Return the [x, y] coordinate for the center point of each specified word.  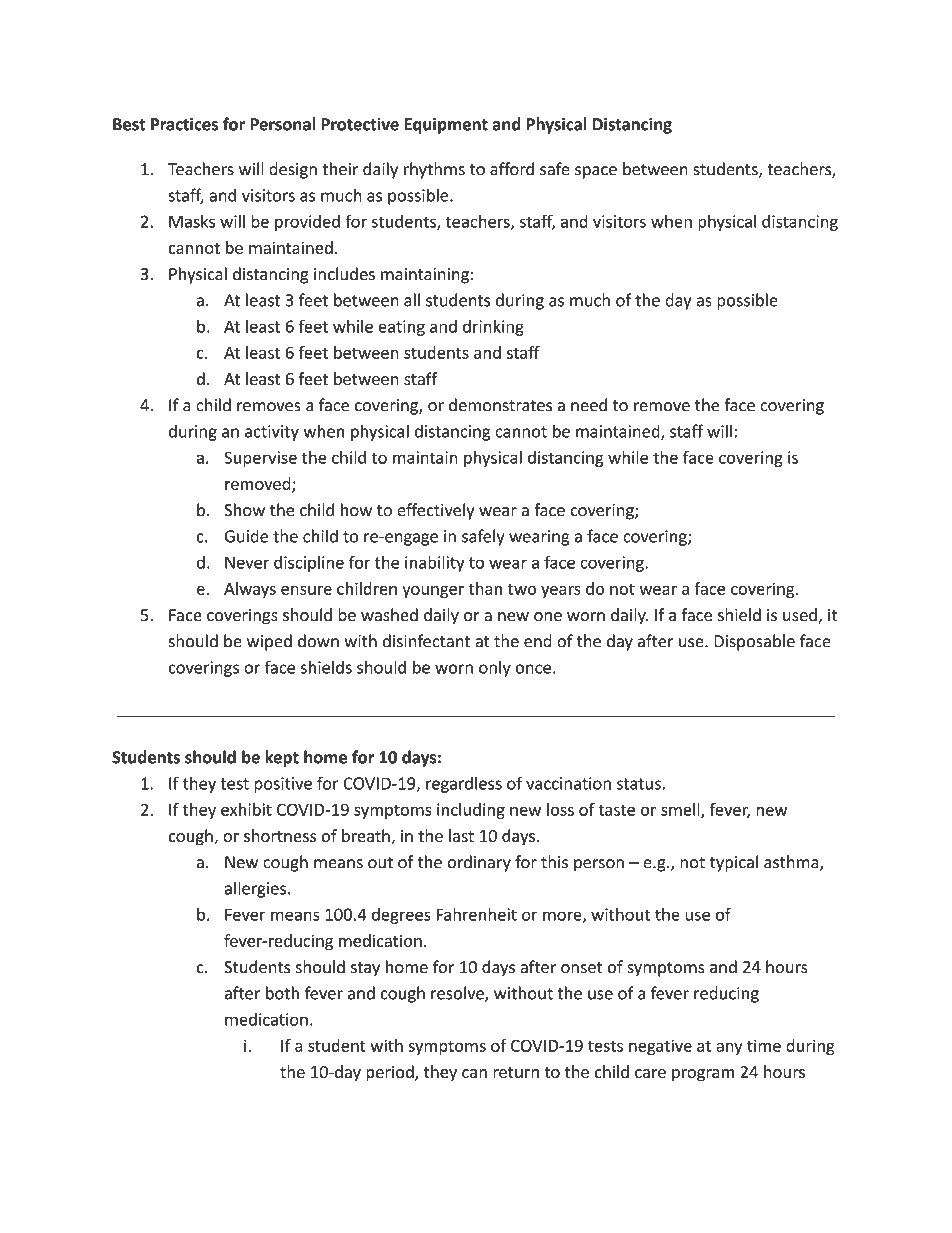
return [516, 1072]
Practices [184, 124]
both [282, 993]
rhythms [434, 170]
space [596, 172]
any [729, 1049]
